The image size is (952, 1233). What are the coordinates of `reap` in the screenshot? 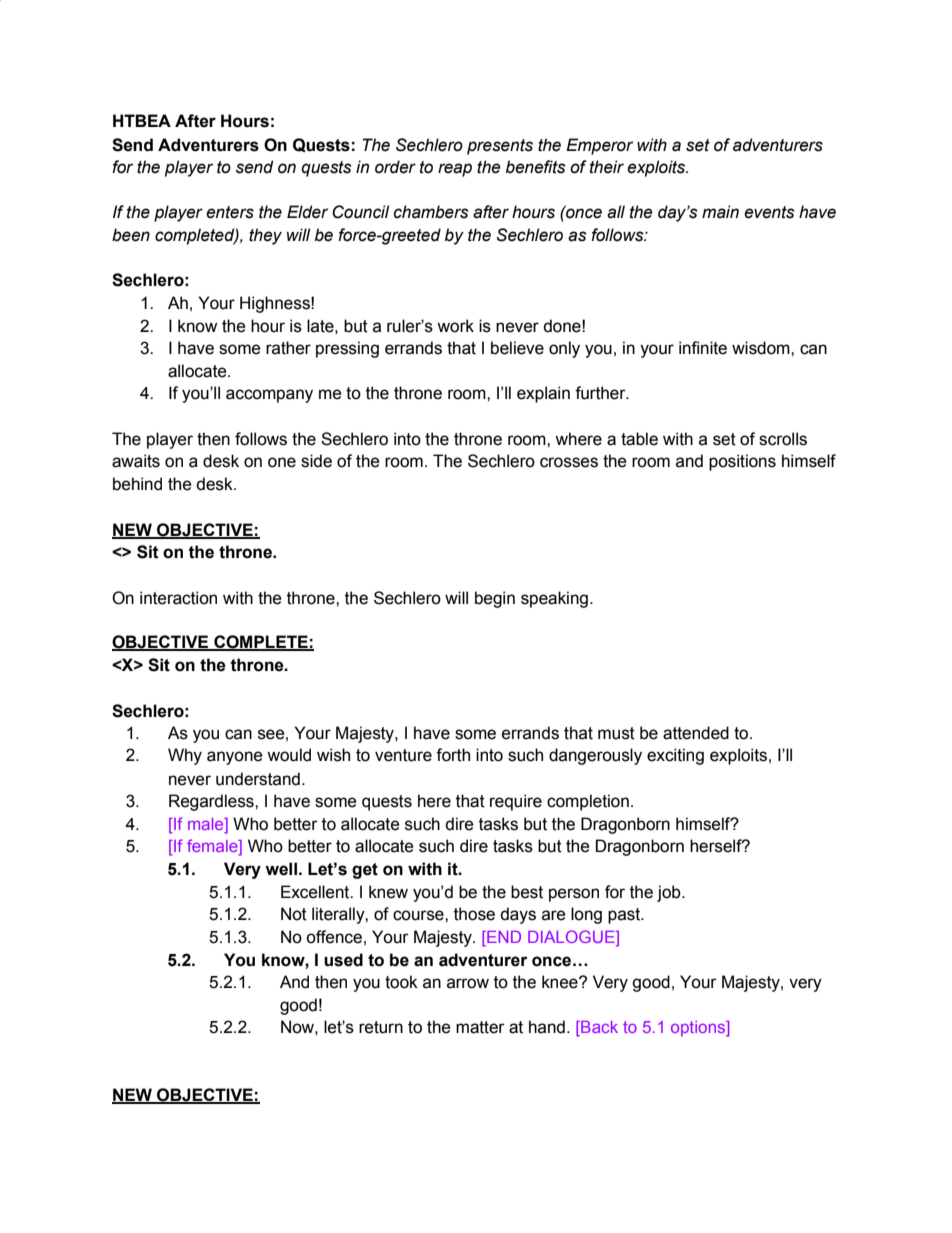 It's located at (455, 170).
